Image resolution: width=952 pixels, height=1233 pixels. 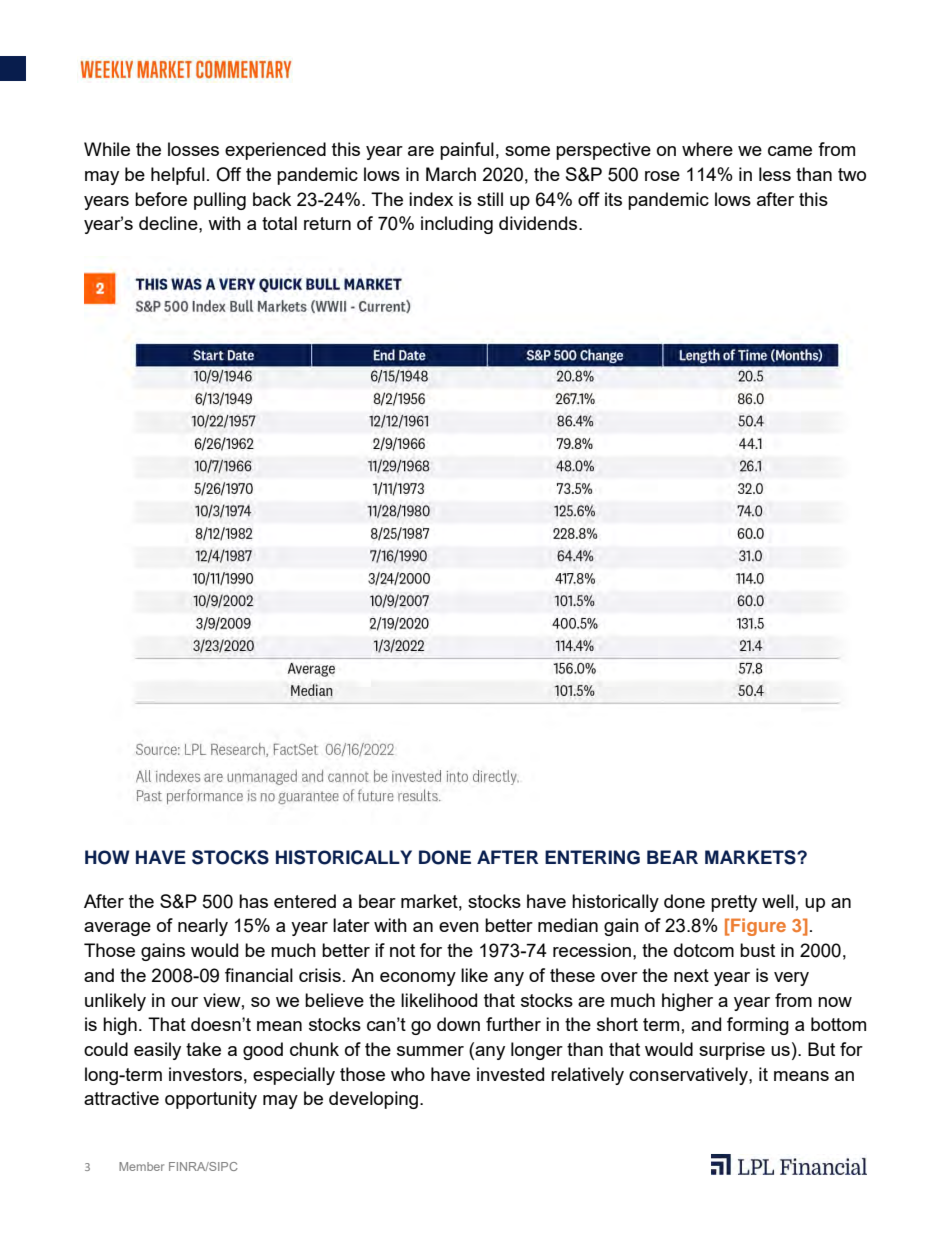 I want to click on ENTERING, so click(x=592, y=857).
